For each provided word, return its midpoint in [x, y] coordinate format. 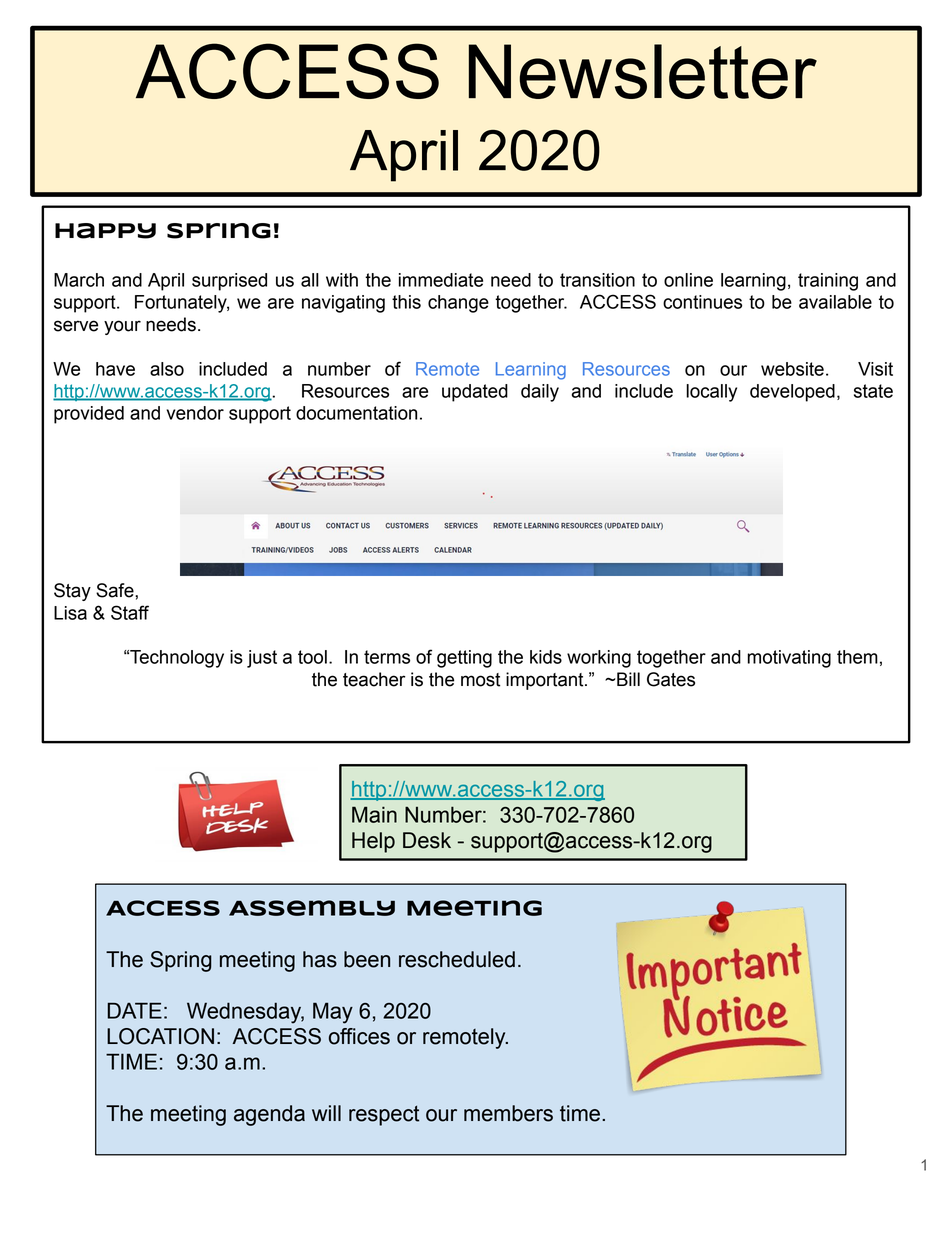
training [828, 282]
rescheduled [457, 959]
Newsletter [643, 71]
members [508, 1113]
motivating [789, 659]
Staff [130, 612]
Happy [105, 231]
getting [464, 659]
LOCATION [160, 1036]
